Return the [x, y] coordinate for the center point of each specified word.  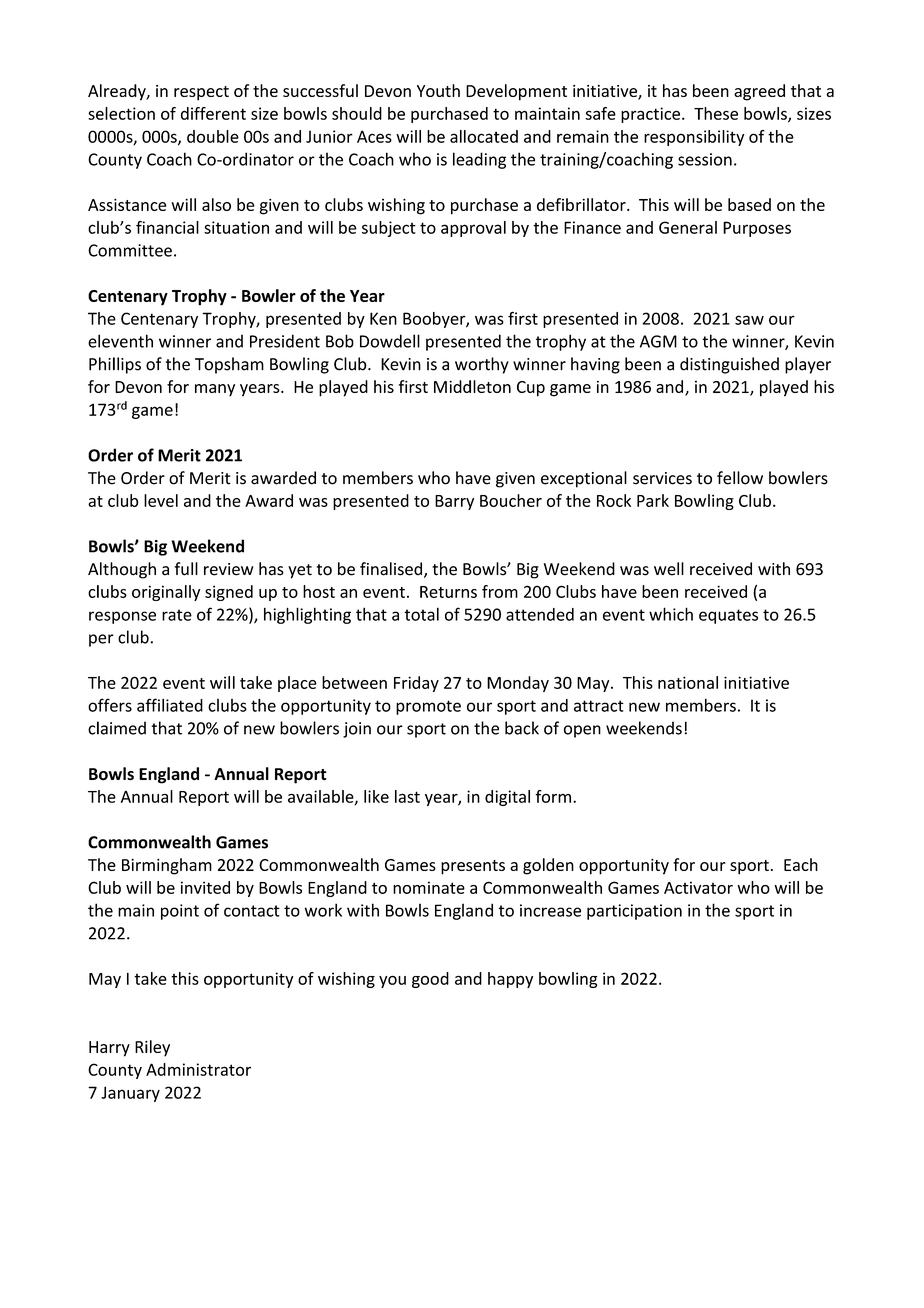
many [215, 390]
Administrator [198, 1069]
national [688, 682]
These [716, 113]
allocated [484, 136]
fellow [740, 478]
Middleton [472, 386]
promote [428, 707]
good [430, 980]
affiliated [170, 705]
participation [634, 912]
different [213, 113]
